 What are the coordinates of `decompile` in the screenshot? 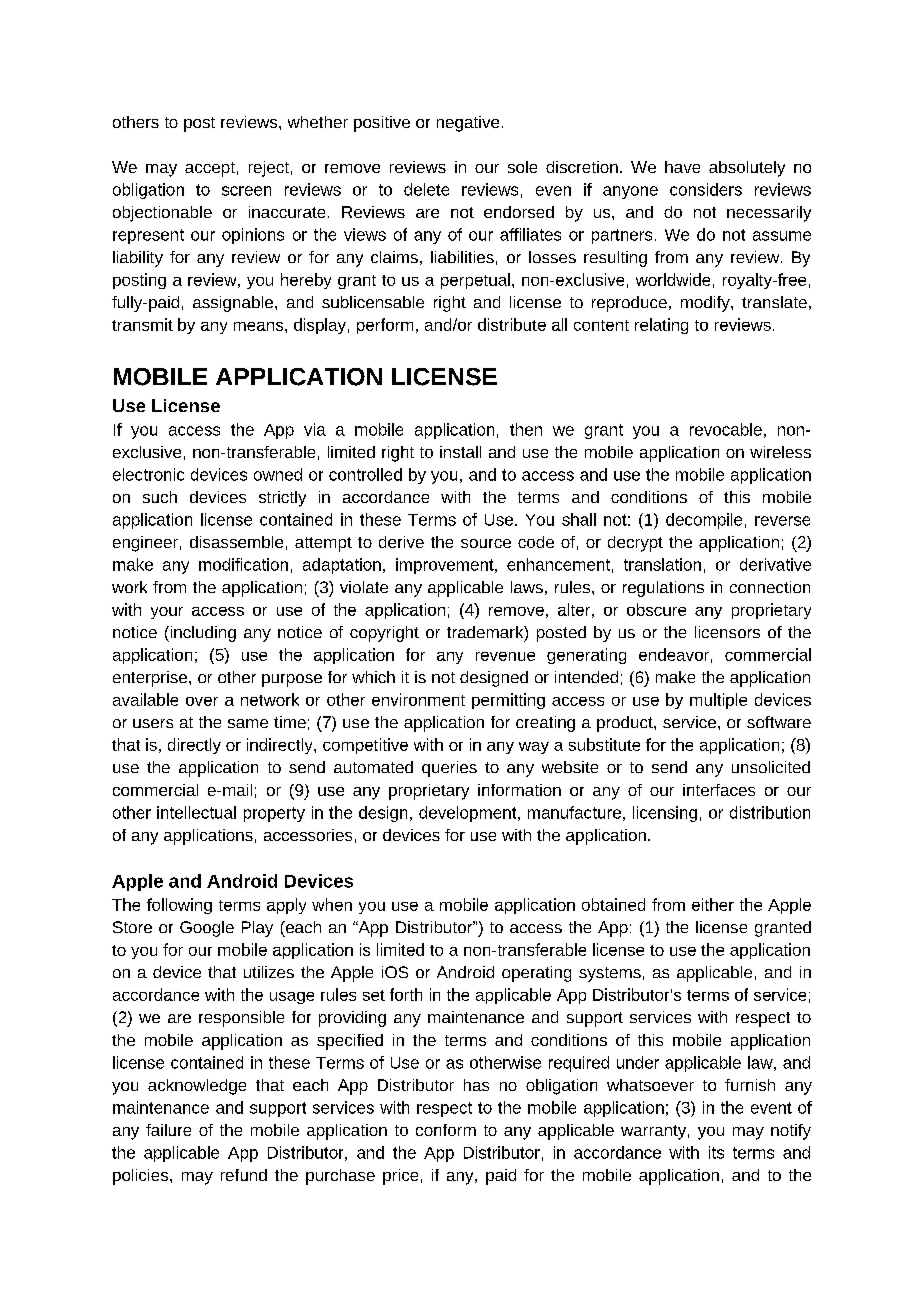 It's located at (704, 521).
